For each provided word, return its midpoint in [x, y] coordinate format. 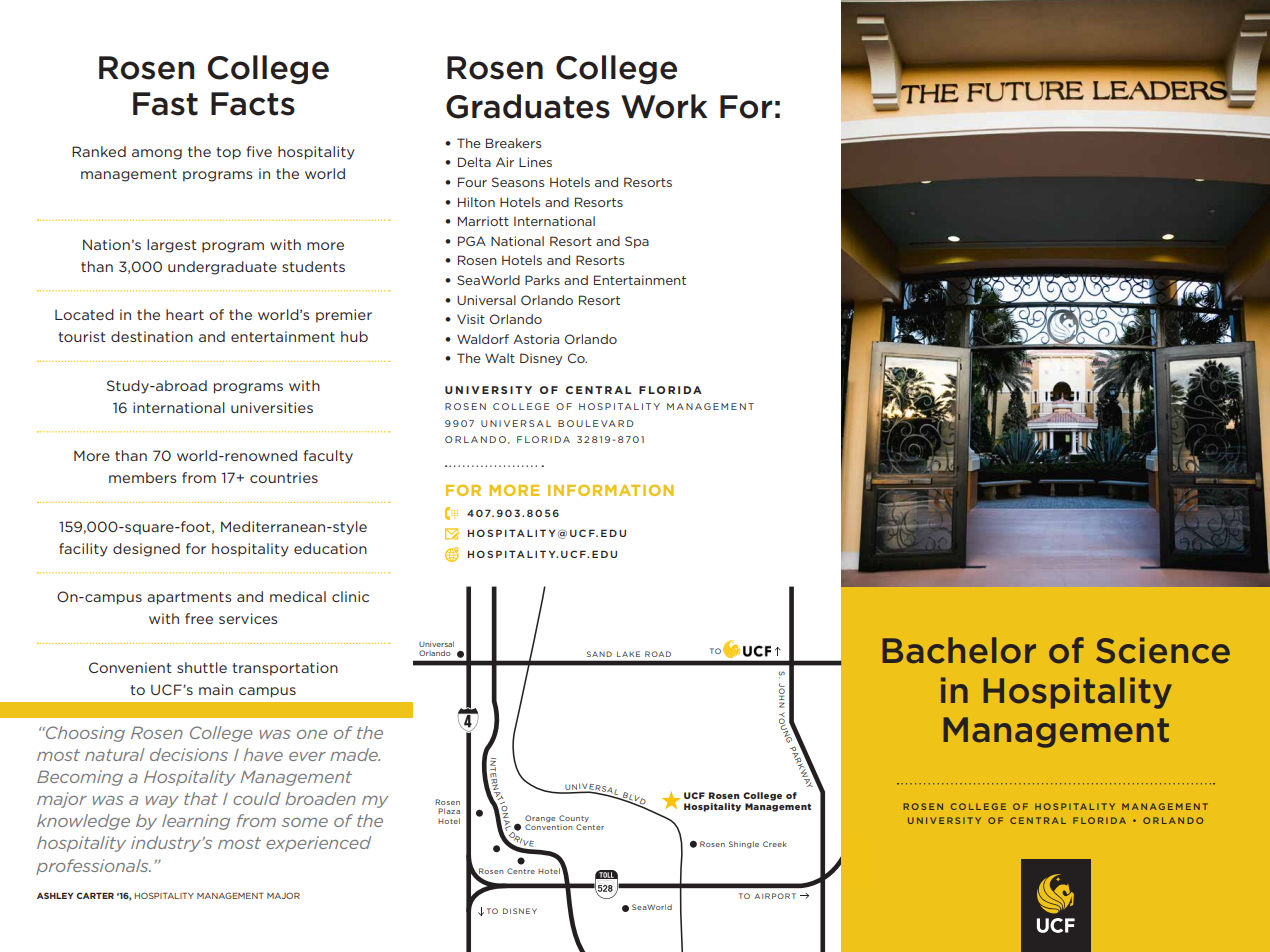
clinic [350, 596]
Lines [535, 162]
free [199, 618]
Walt [500, 358]
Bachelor [959, 650]
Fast [165, 104]
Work [664, 106]
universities [272, 407]
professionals [93, 867]
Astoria [536, 339]
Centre [521, 871]
